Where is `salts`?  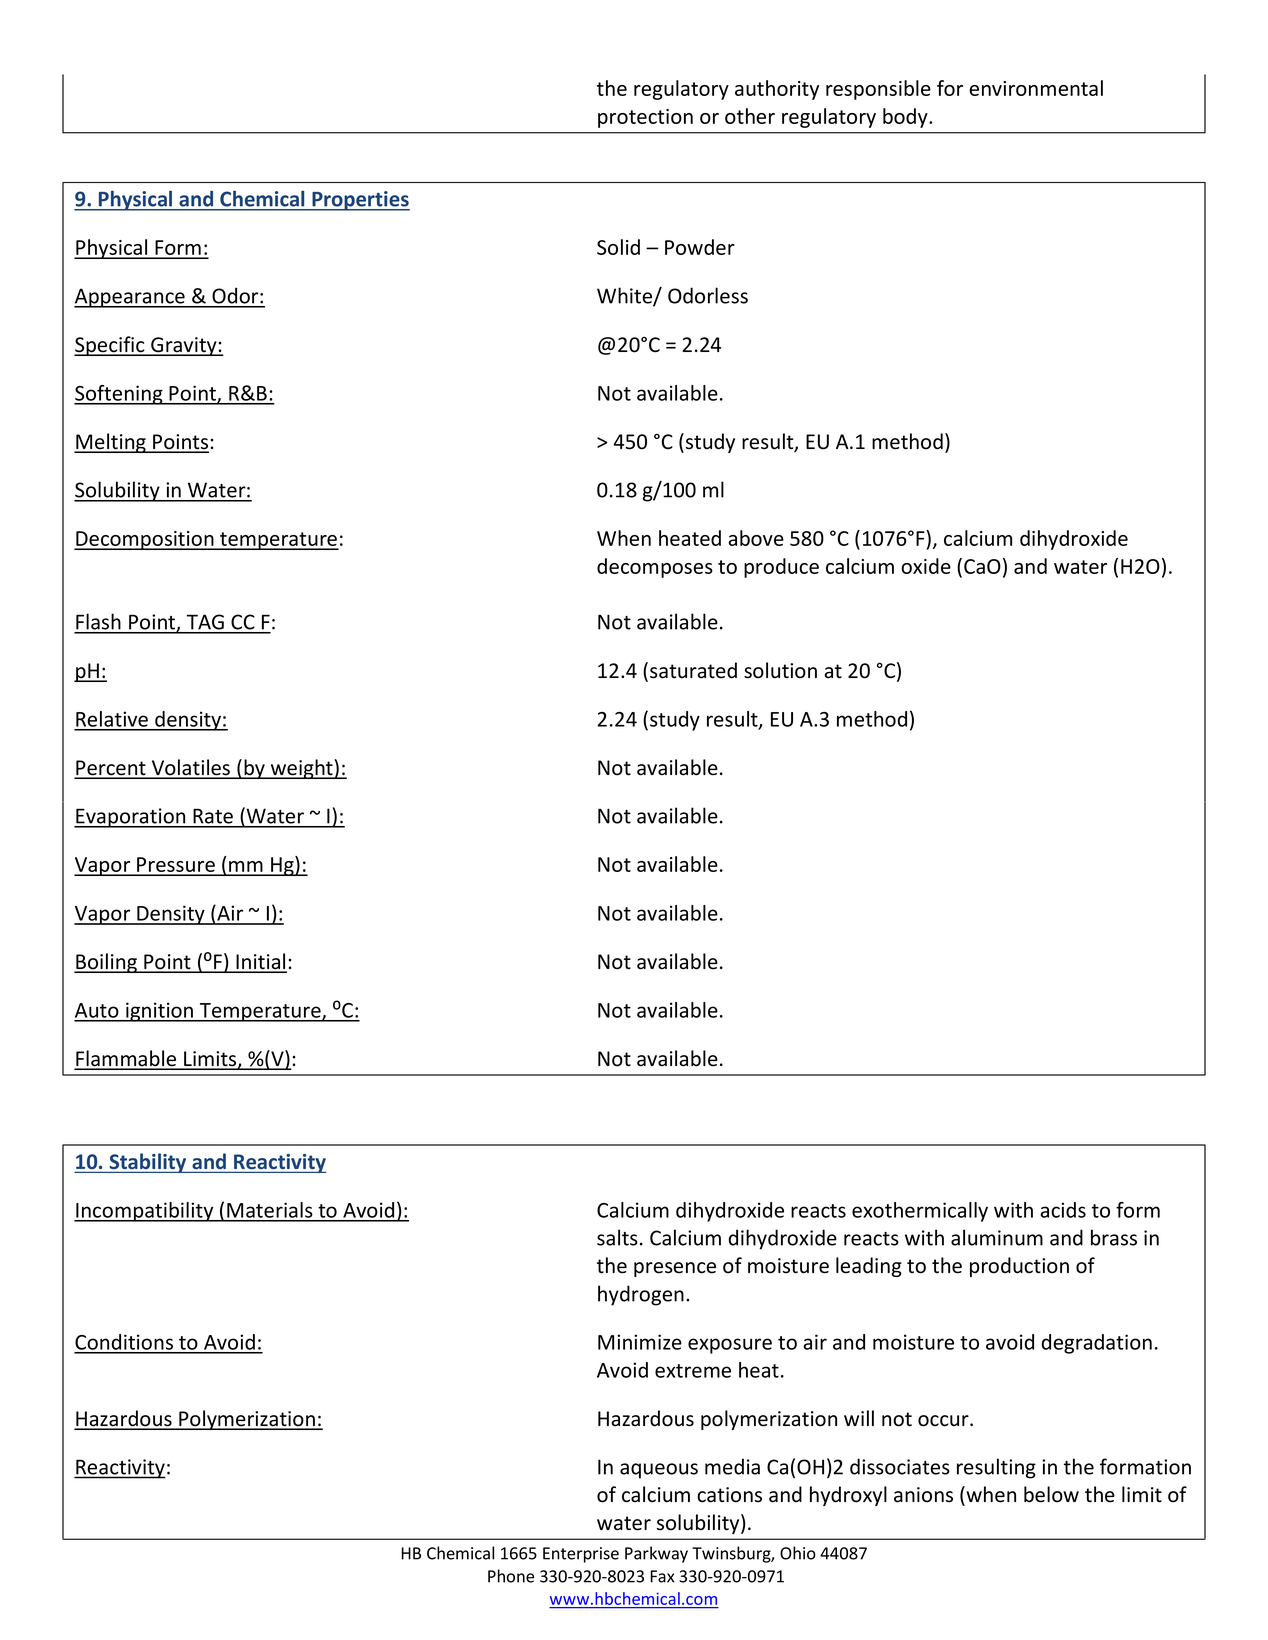 salts is located at coordinates (617, 1237).
